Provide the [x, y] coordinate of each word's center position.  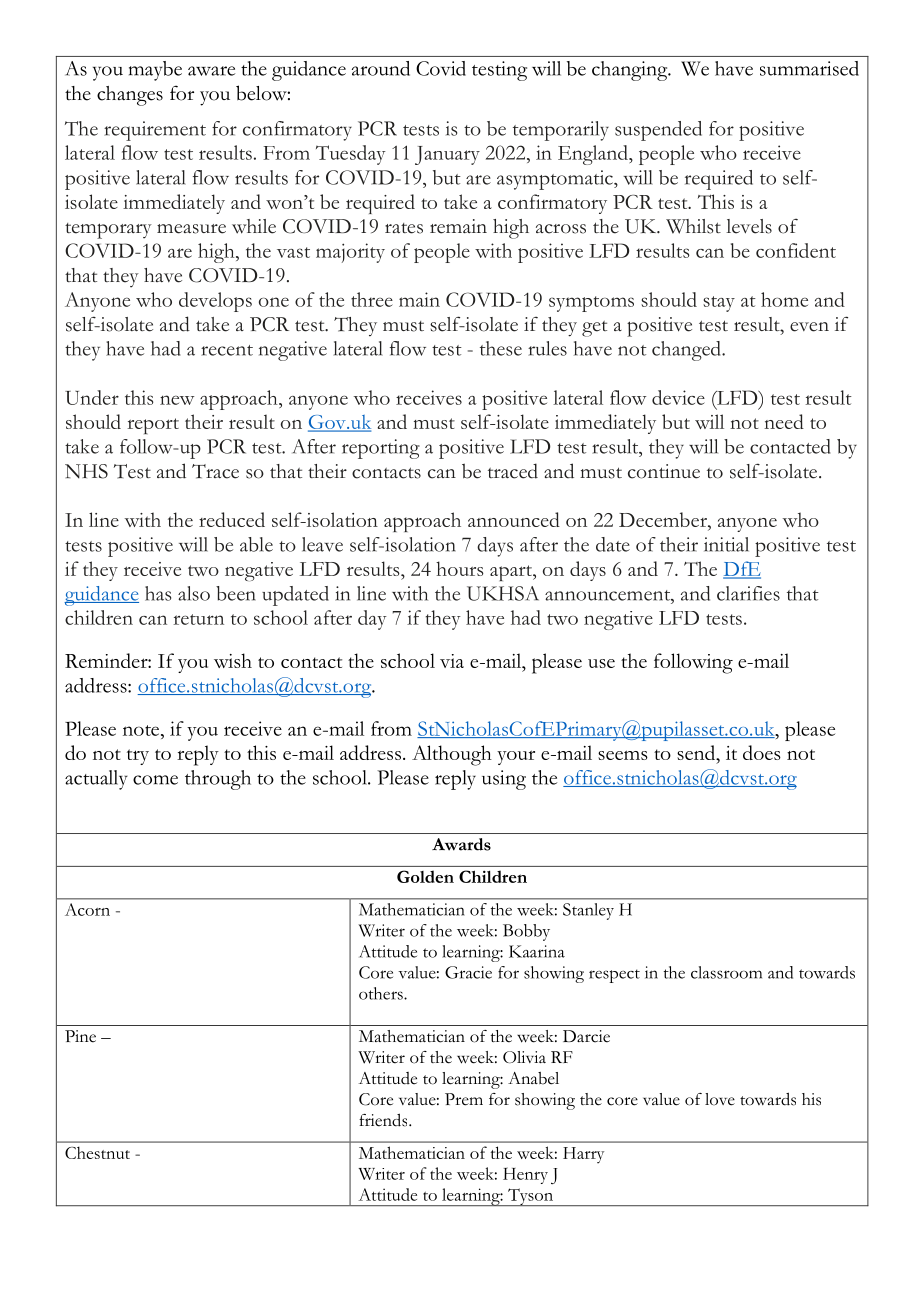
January [447, 155]
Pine [80, 1036]
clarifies [748, 593]
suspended [658, 131]
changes [130, 96]
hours [460, 568]
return [198, 619]
